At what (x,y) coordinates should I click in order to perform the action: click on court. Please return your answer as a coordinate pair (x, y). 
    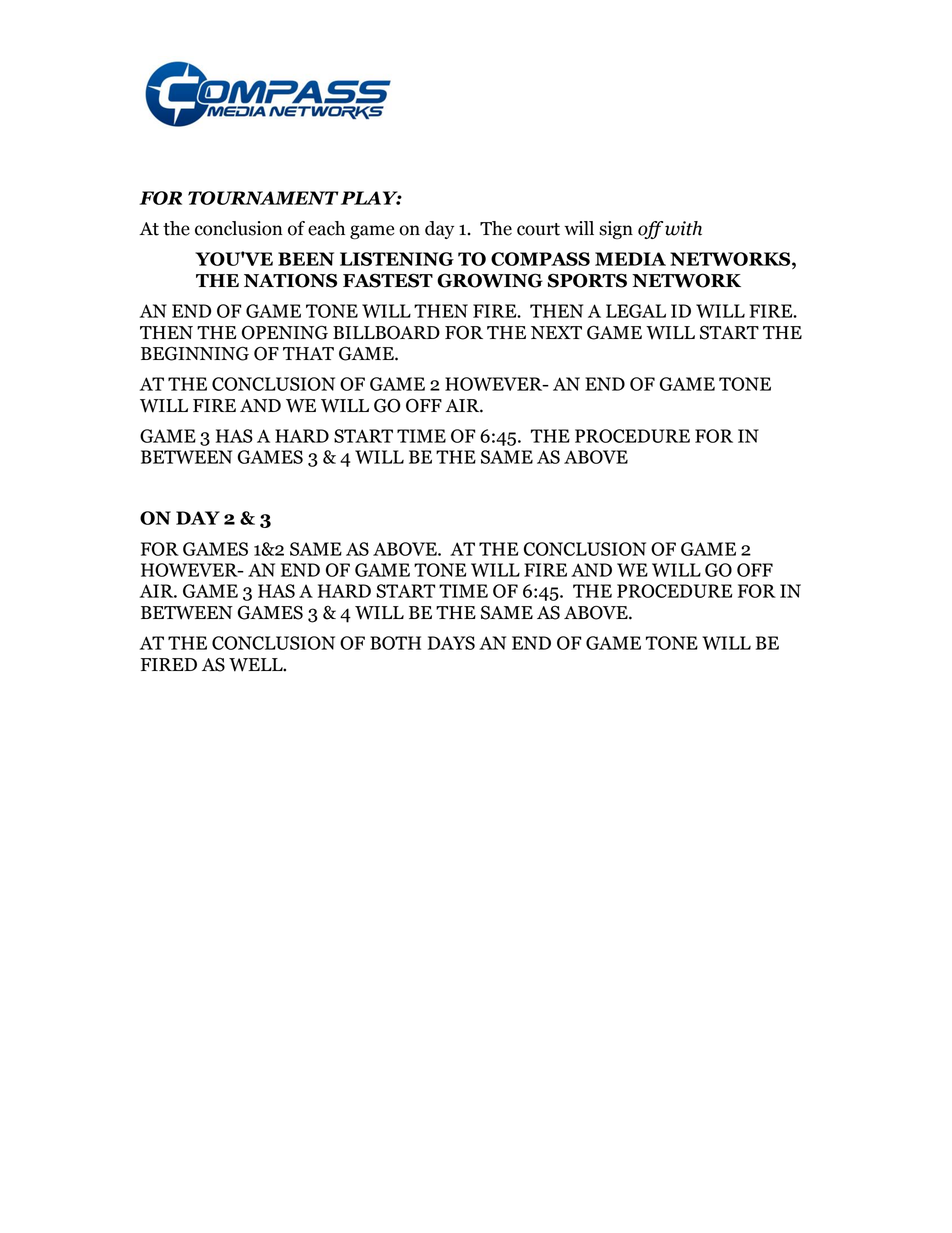
    Looking at the image, I should click on (538, 229).
